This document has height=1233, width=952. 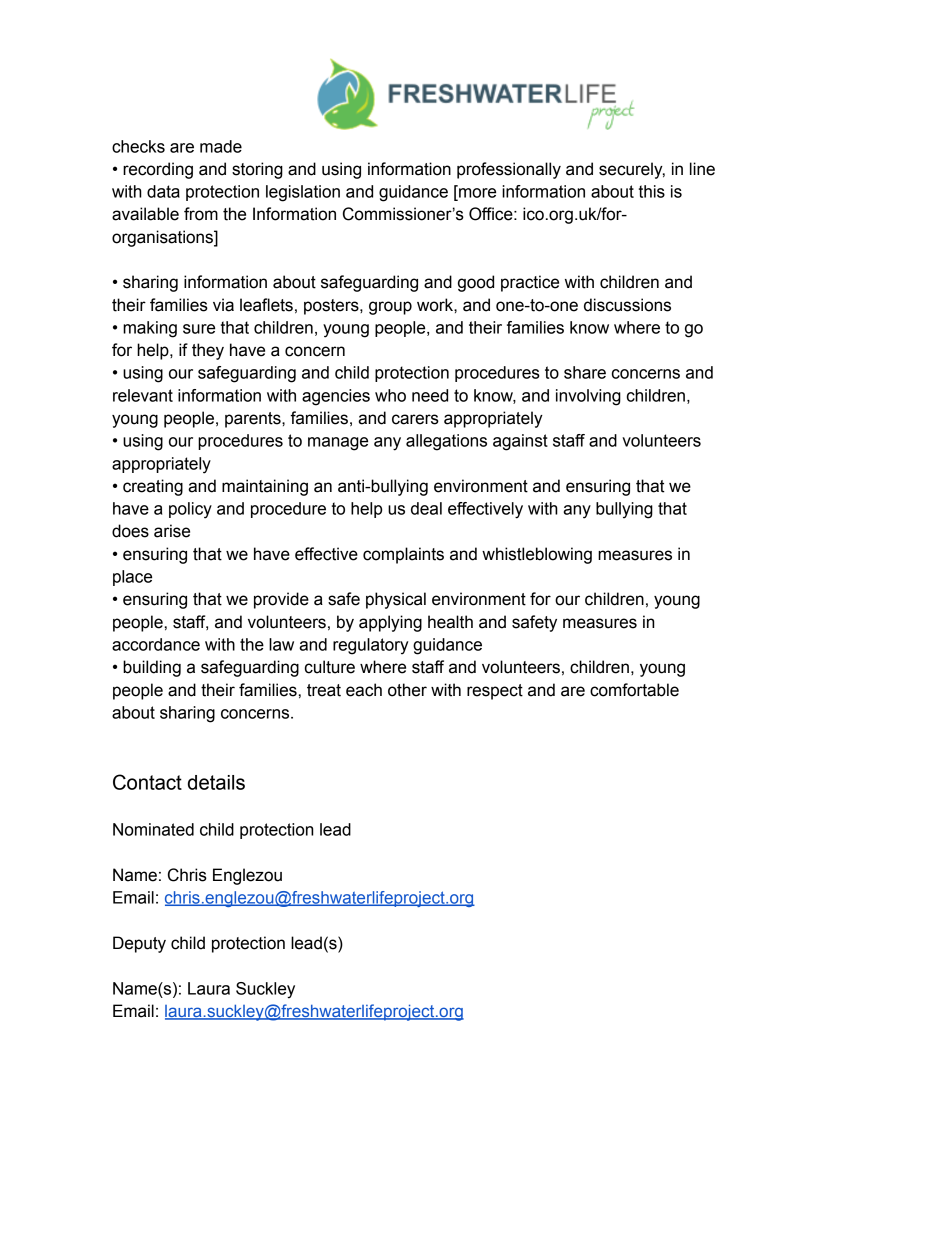 What do you see at coordinates (208, 351) in the document?
I see `they` at bounding box center [208, 351].
